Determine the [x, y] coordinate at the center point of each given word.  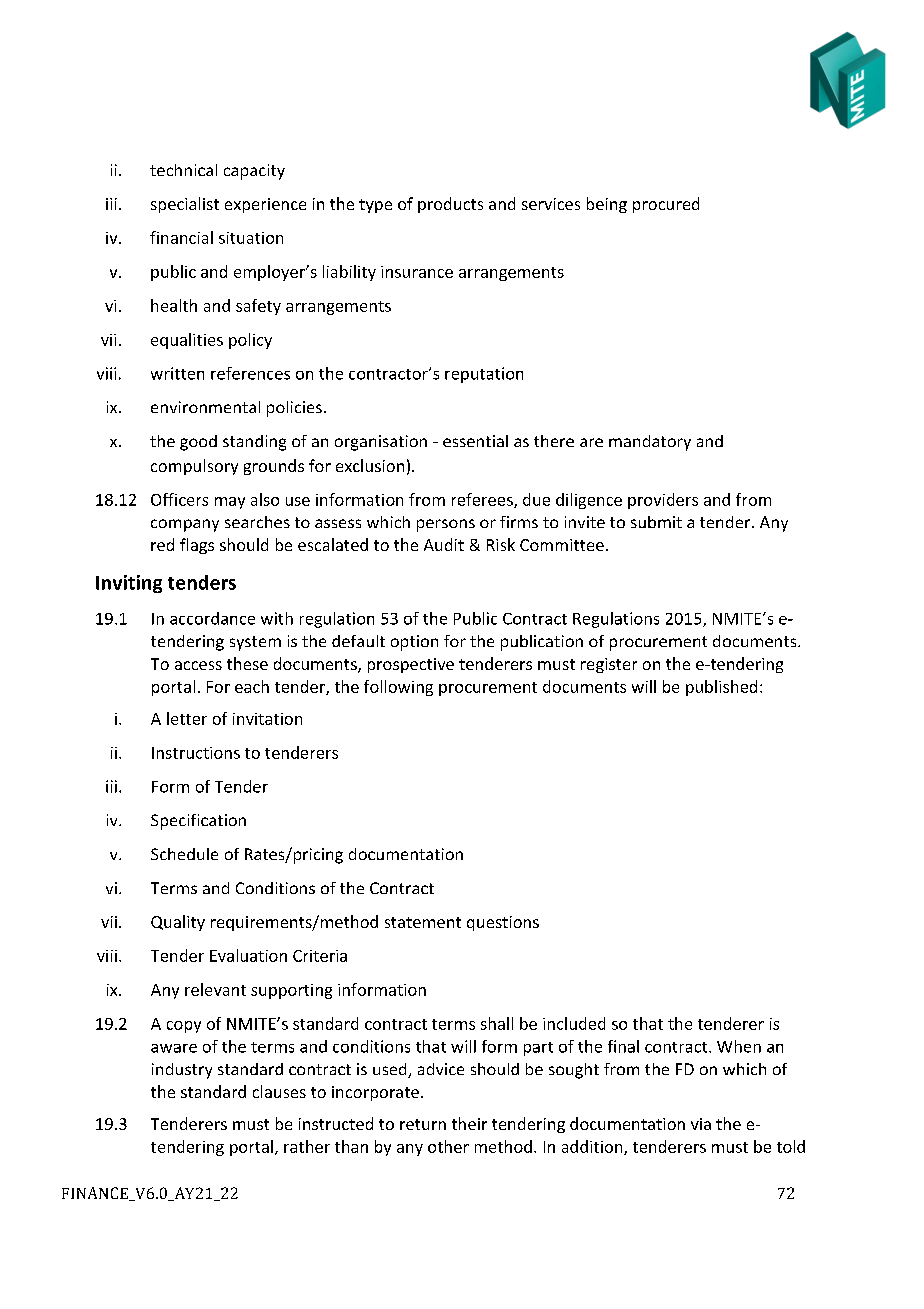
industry [182, 1071]
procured [666, 205]
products [450, 205]
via [701, 1124]
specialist [185, 205]
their [469, 1123]
